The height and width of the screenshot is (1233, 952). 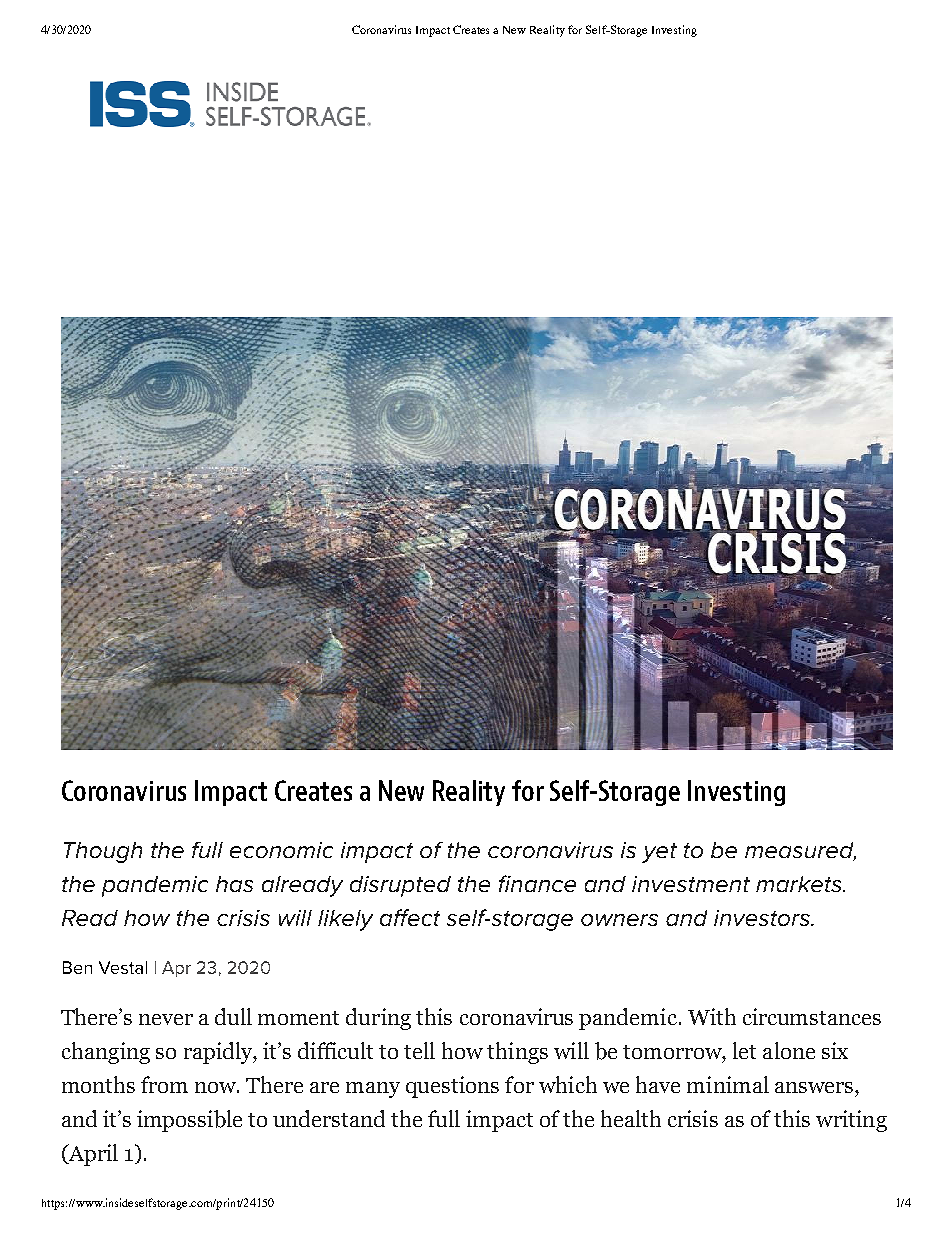 What do you see at coordinates (77, 967) in the screenshot?
I see `Ben` at bounding box center [77, 967].
